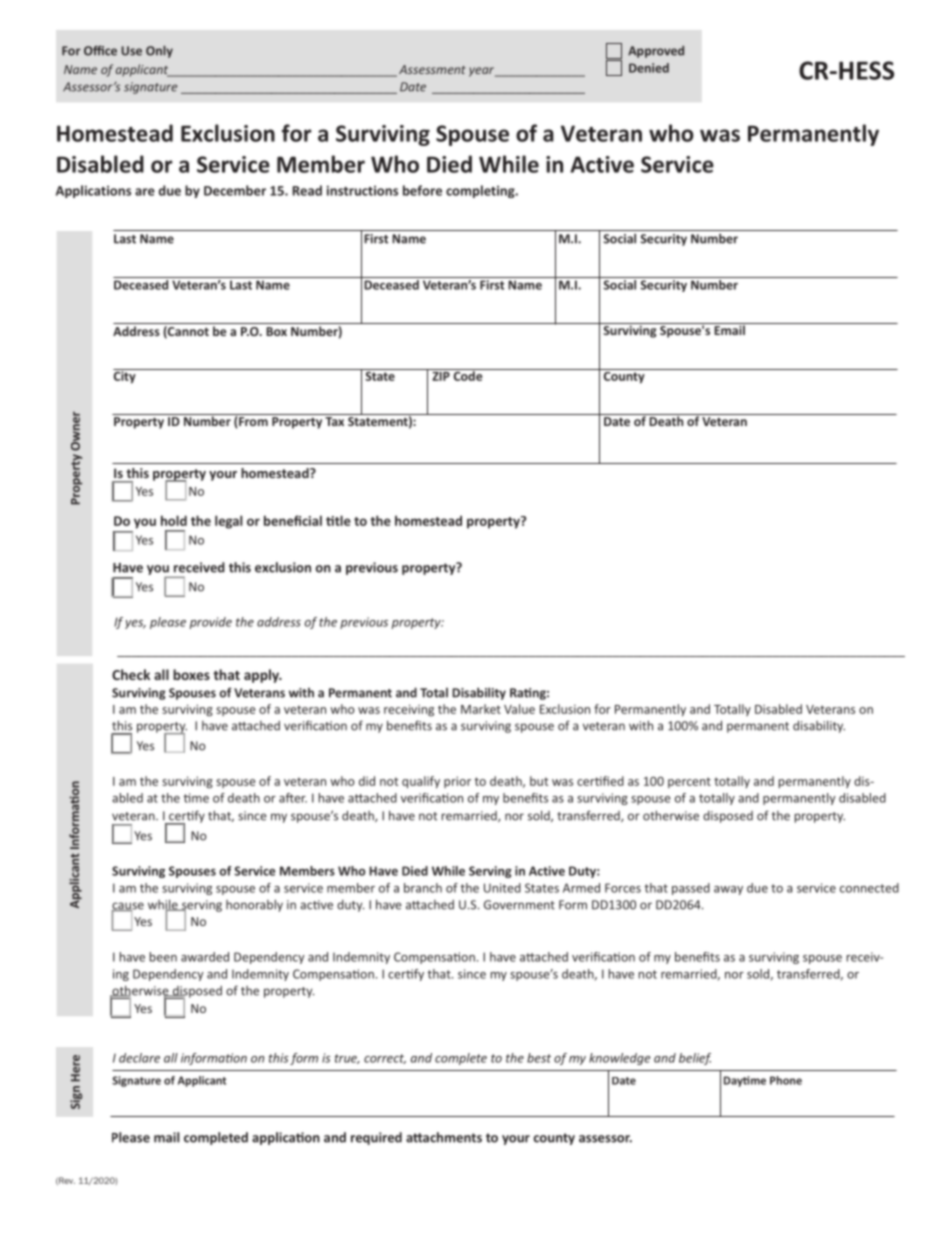  I want to click on Approved, so click(656, 52).
